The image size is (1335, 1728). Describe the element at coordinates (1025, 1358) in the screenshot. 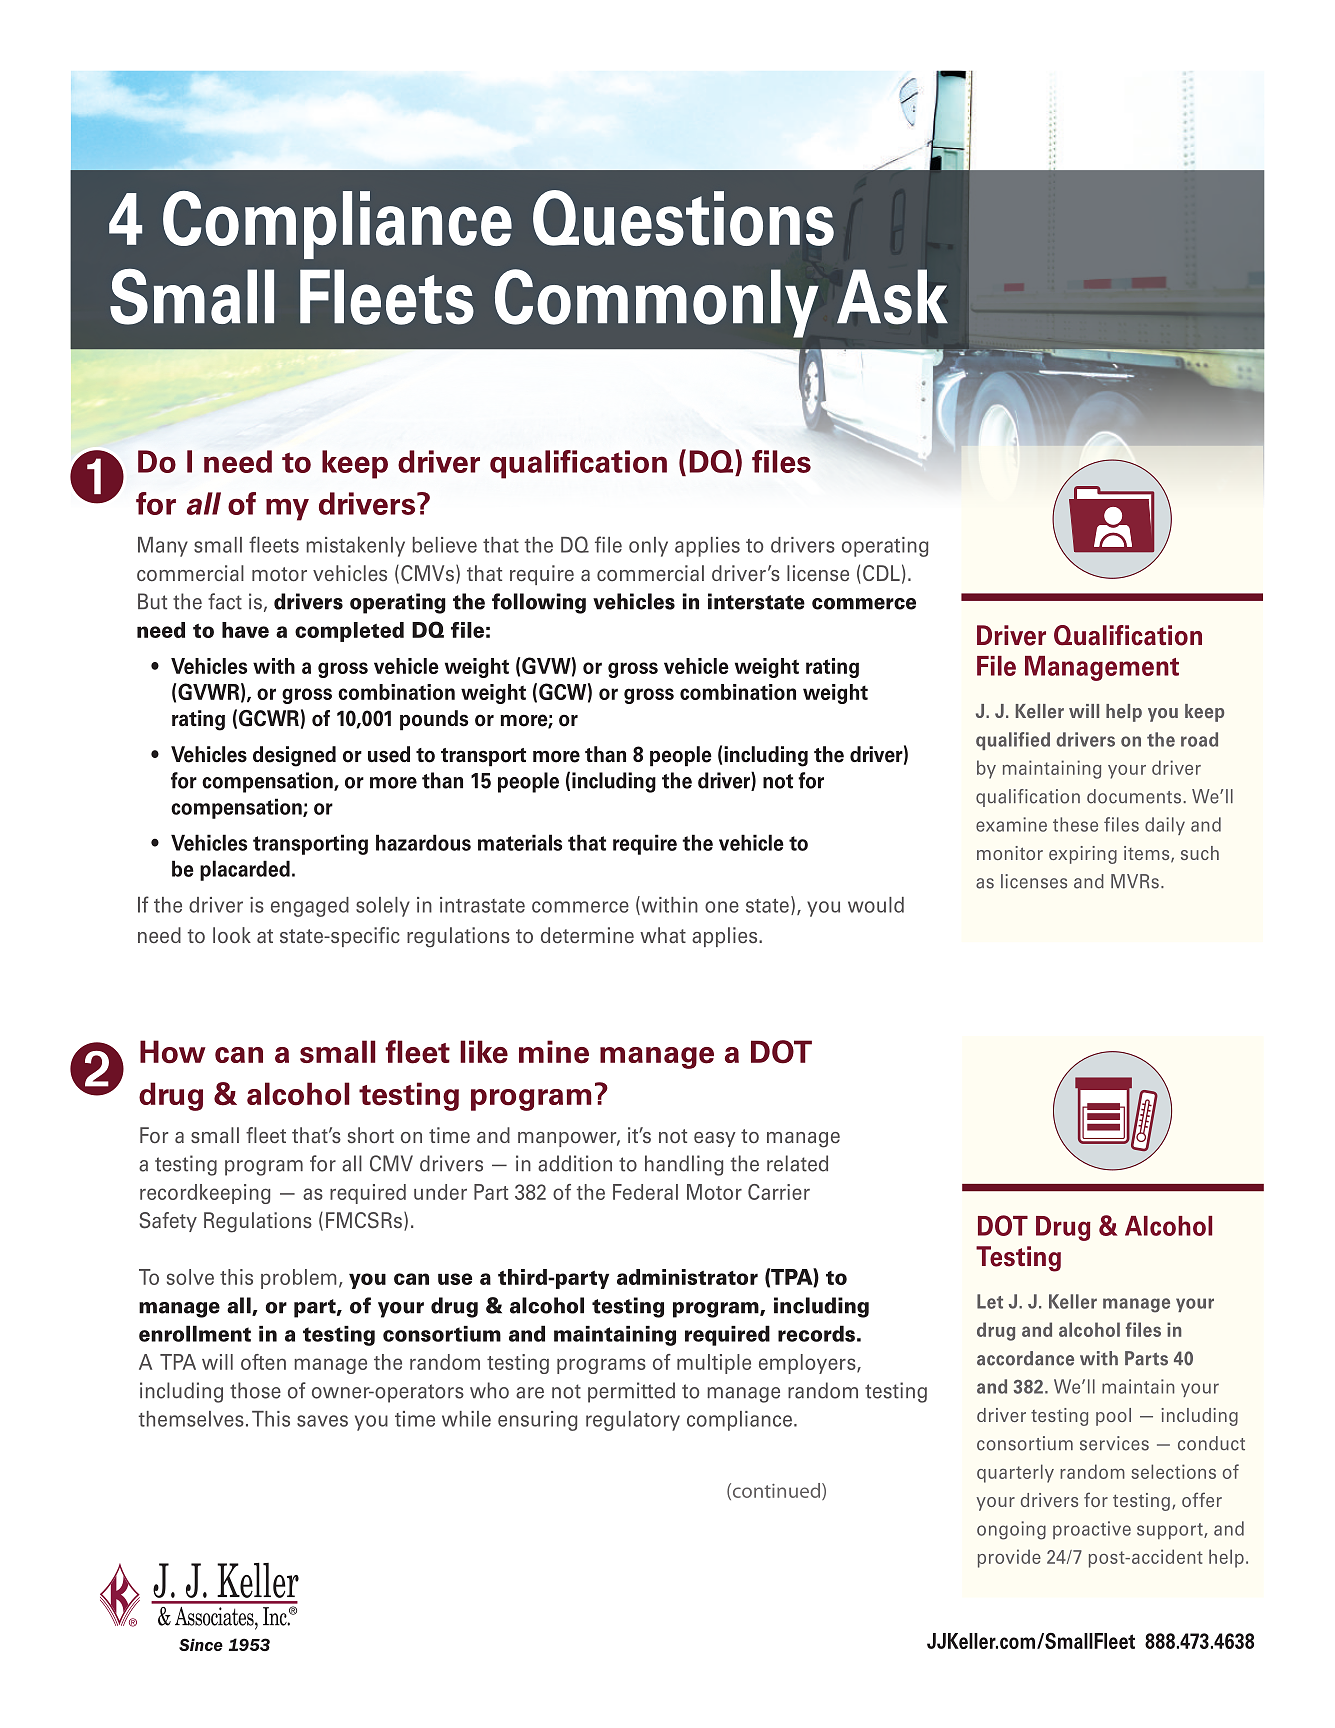

I see `accordance` at that location.
